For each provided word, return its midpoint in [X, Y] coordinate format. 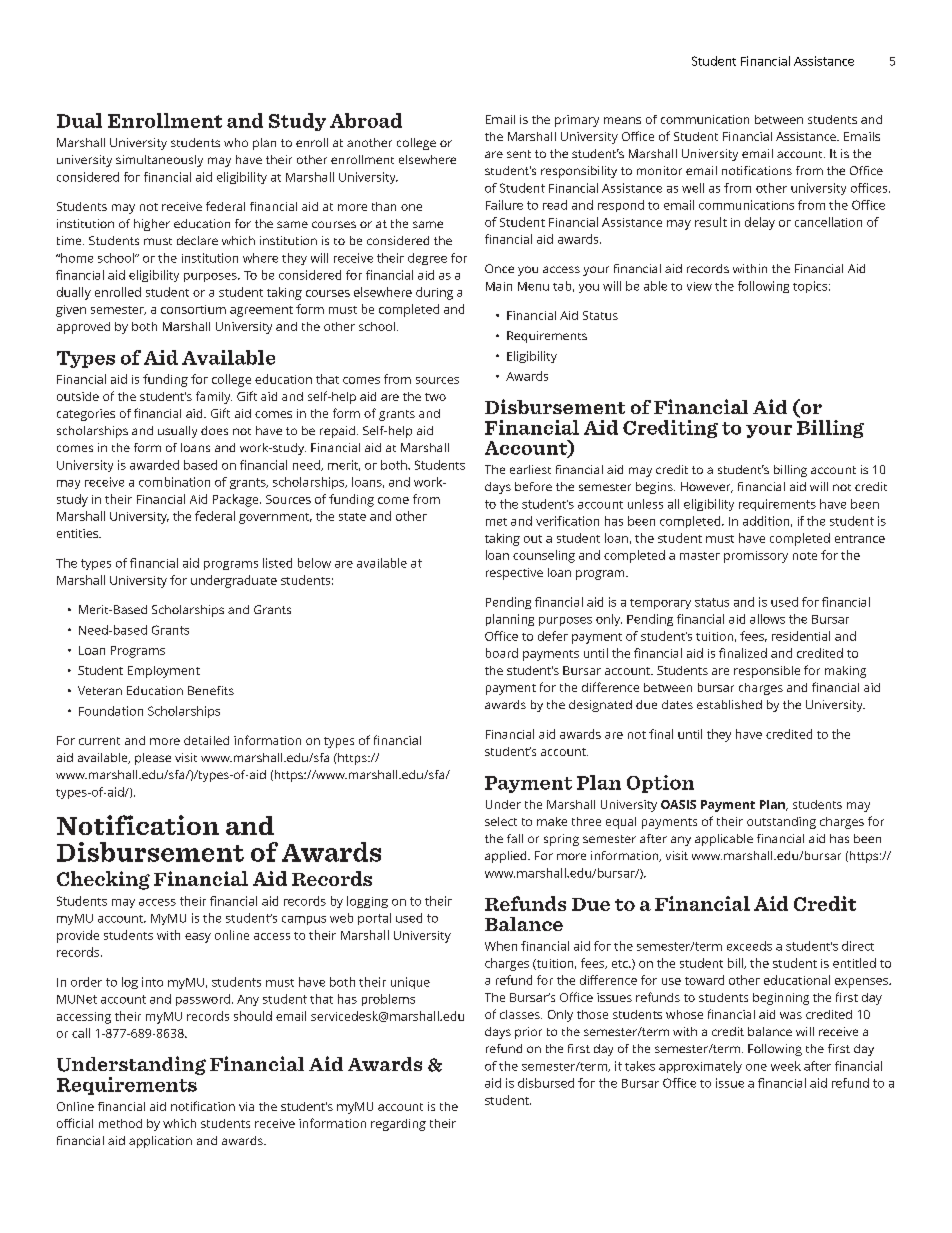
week [786, 1066]
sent [519, 154]
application [160, 1142]
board [502, 653]
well [693, 188]
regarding [398, 1125]
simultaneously [159, 161]
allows [767, 619]
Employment [164, 672]
